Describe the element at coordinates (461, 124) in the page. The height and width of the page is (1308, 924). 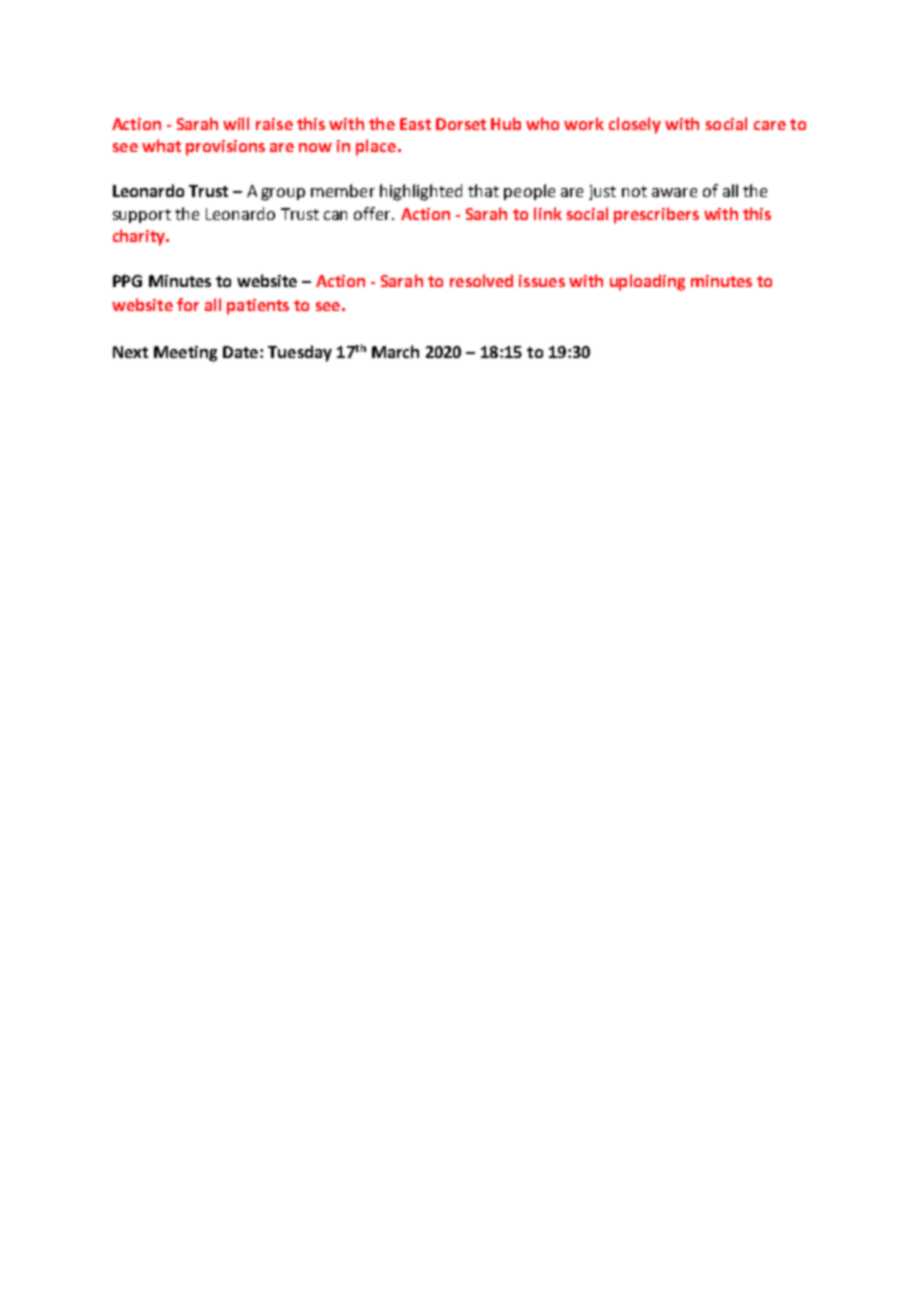
I see `Dorset` at that location.
